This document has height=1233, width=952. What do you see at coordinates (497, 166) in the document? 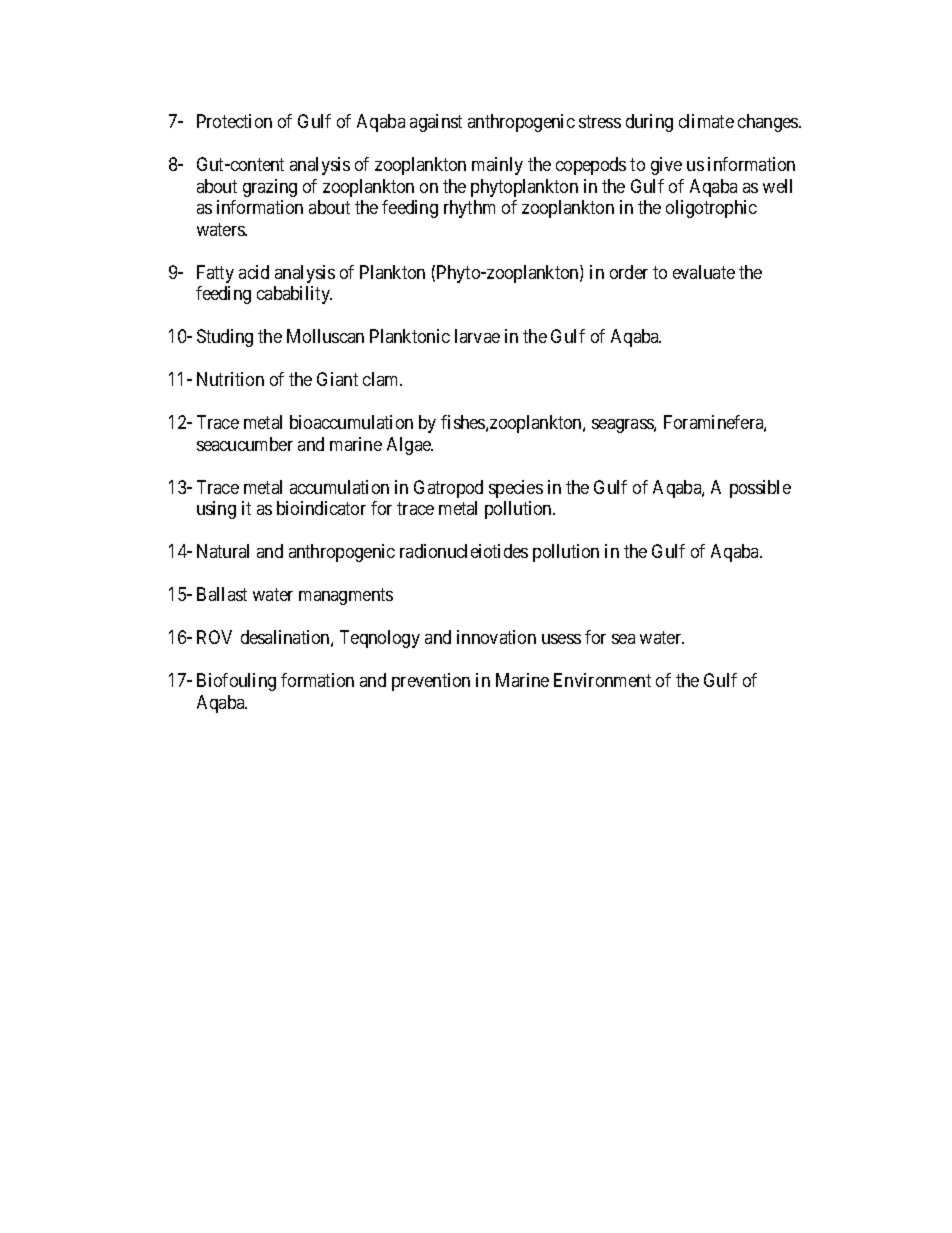
I see `mainly` at bounding box center [497, 166].
